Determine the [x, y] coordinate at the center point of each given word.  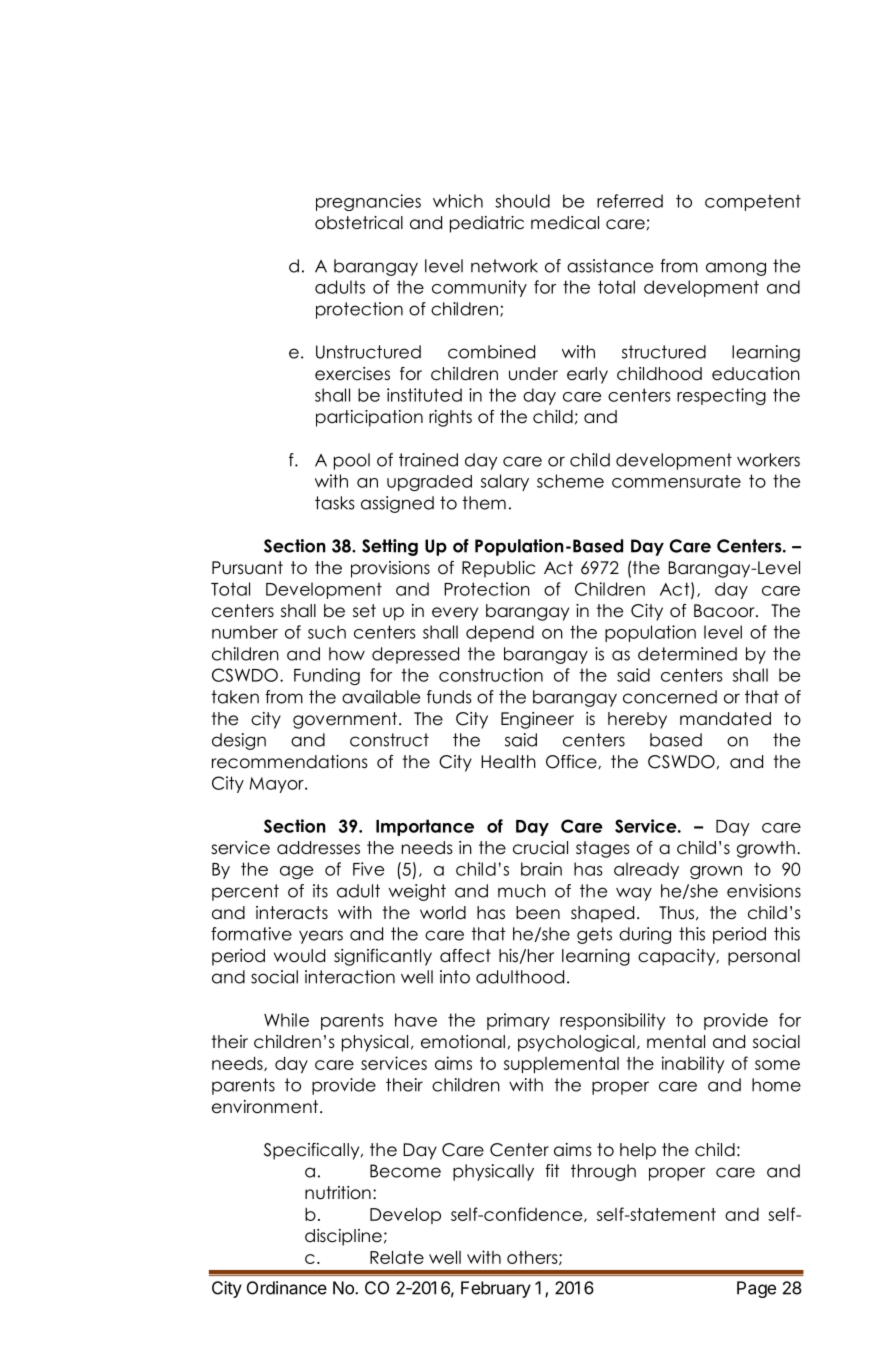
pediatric [487, 224]
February [496, 1289]
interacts [292, 913]
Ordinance [287, 1288]
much [522, 891]
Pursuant [247, 568]
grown [716, 872]
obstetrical [359, 223]
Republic [498, 569]
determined [687, 654]
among [736, 269]
